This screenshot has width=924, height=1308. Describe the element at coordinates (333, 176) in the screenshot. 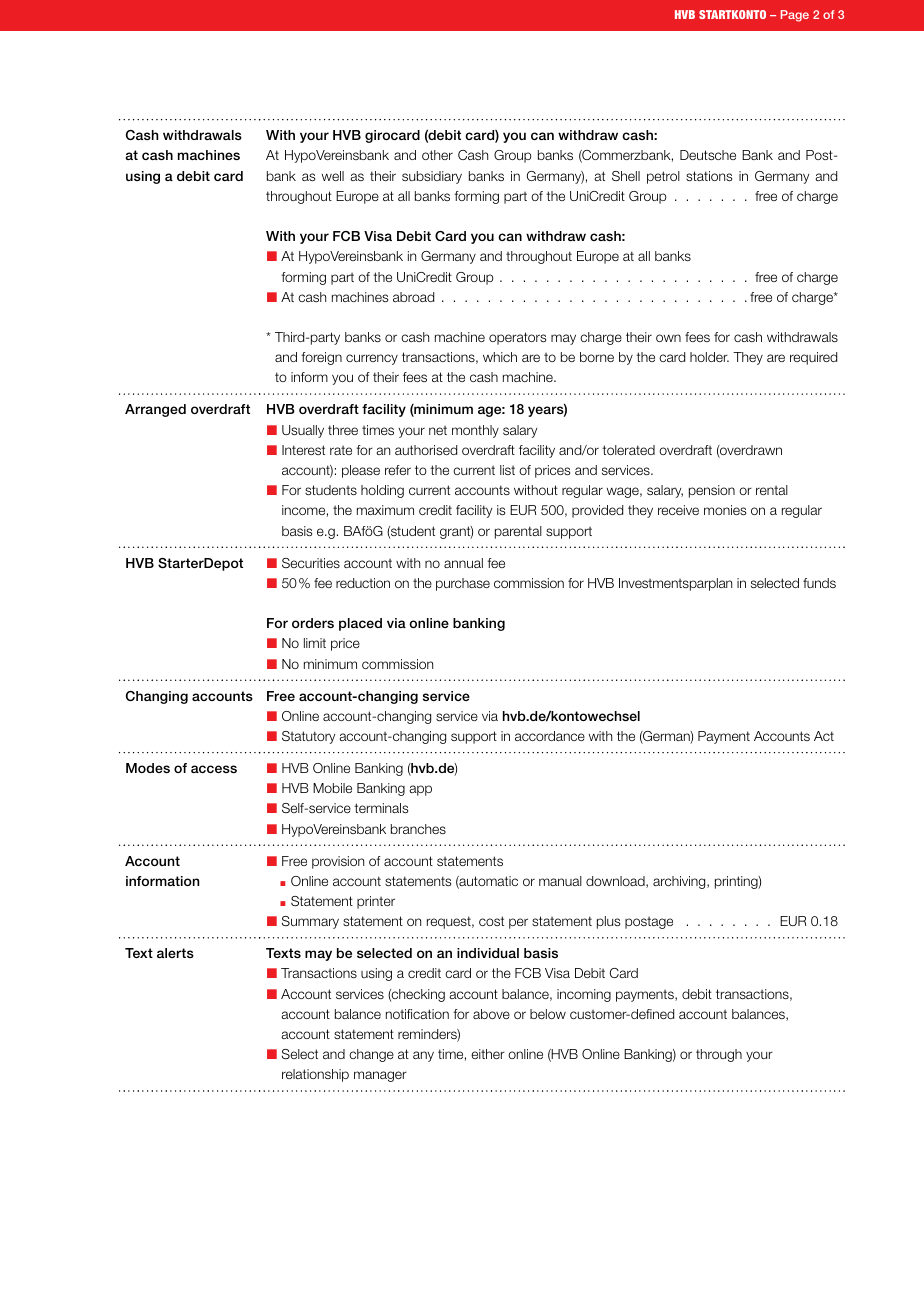

I see `well` at that location.
